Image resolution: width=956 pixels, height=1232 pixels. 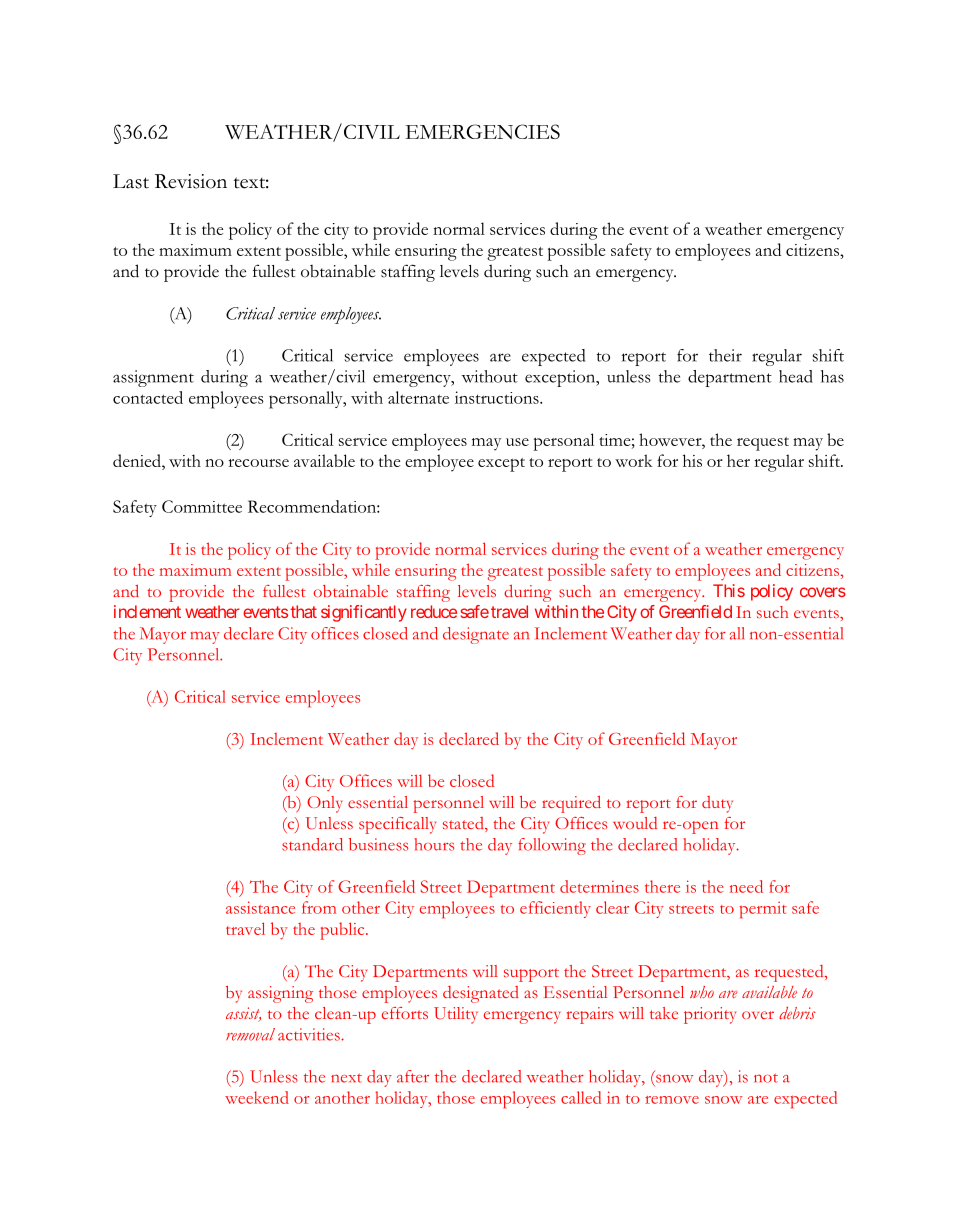 I want to click on stated, so click(x=464, y=824).
